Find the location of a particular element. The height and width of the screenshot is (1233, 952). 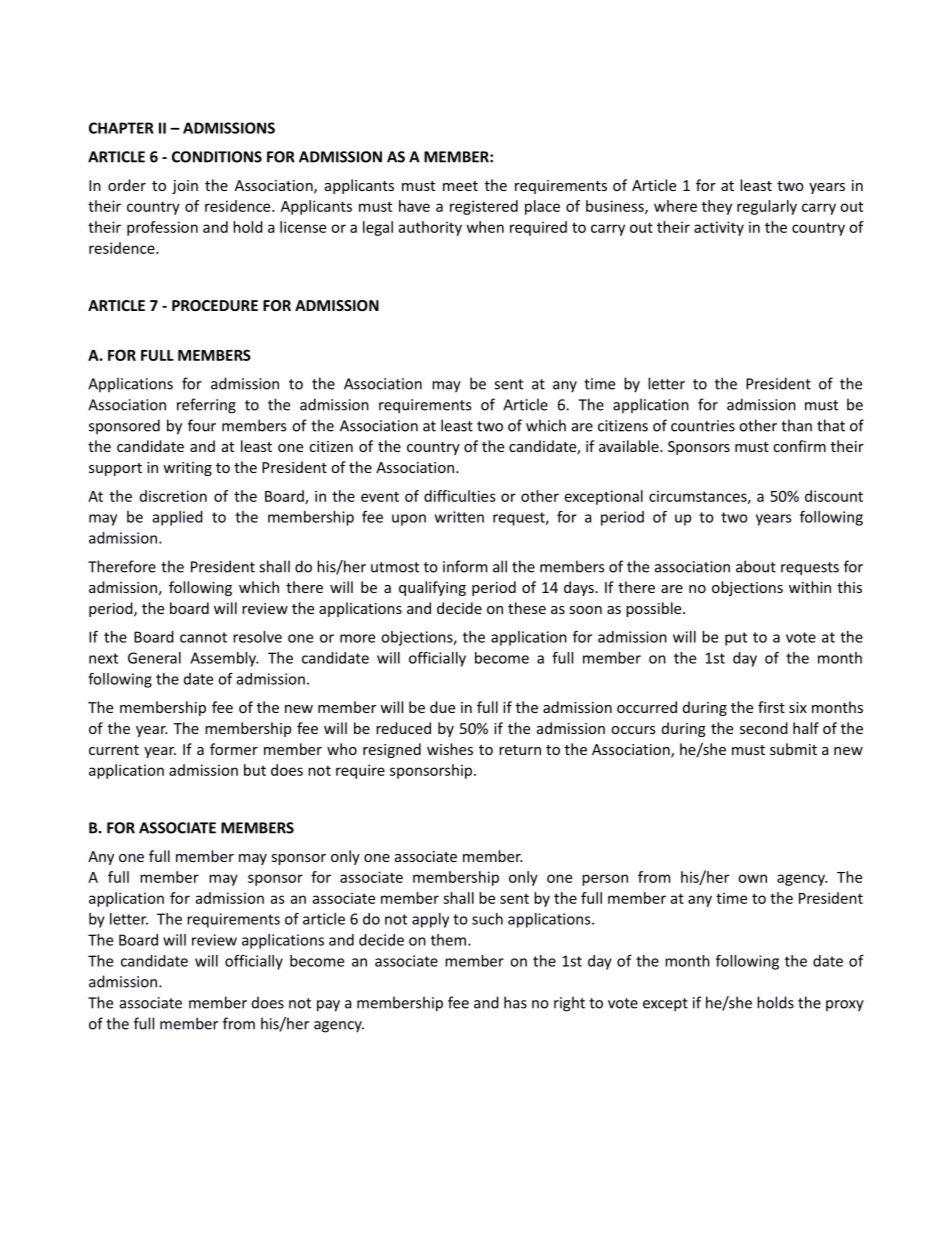

due is located at coordinates (442, 707).
